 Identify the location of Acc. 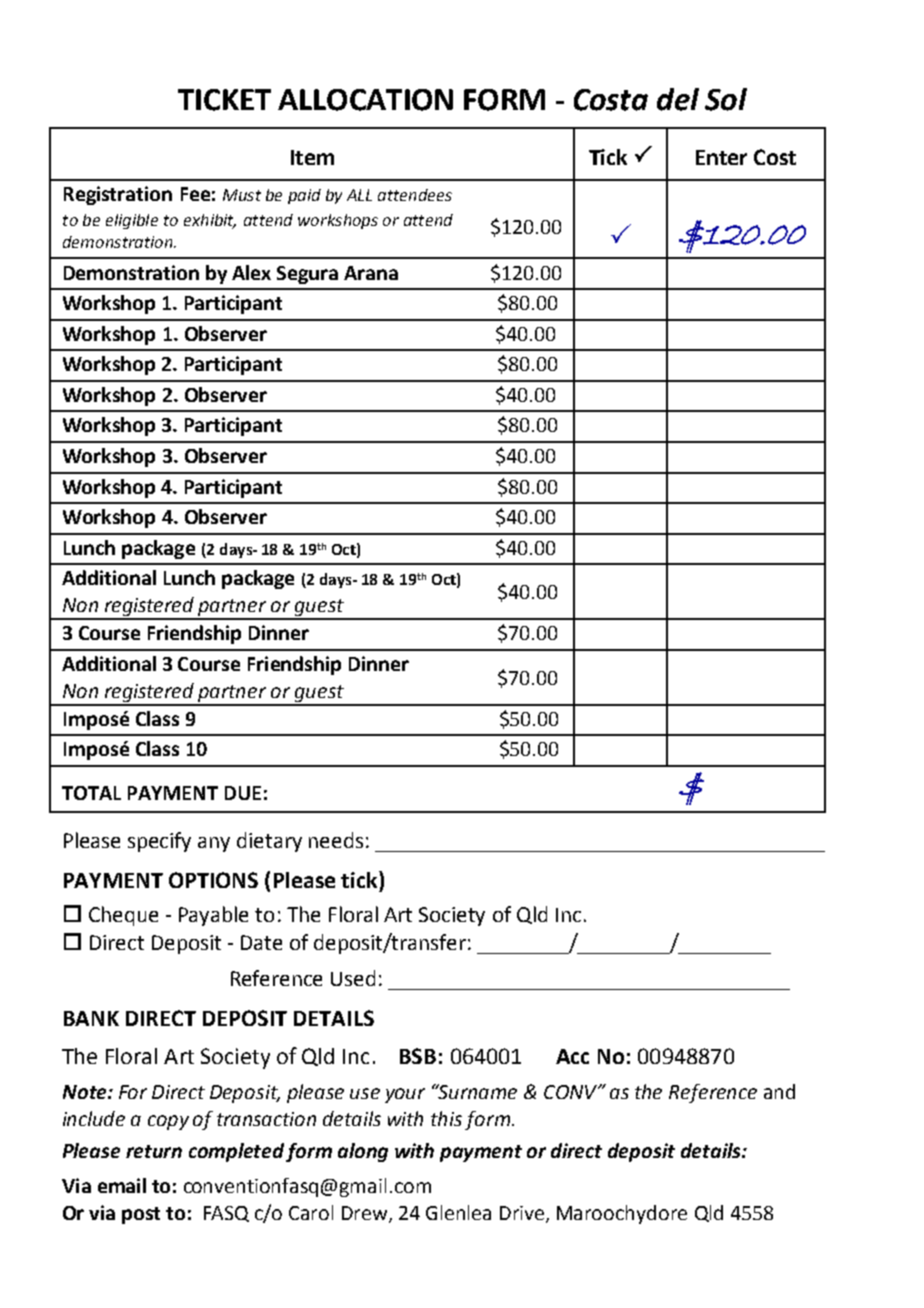
(572, 1056).
